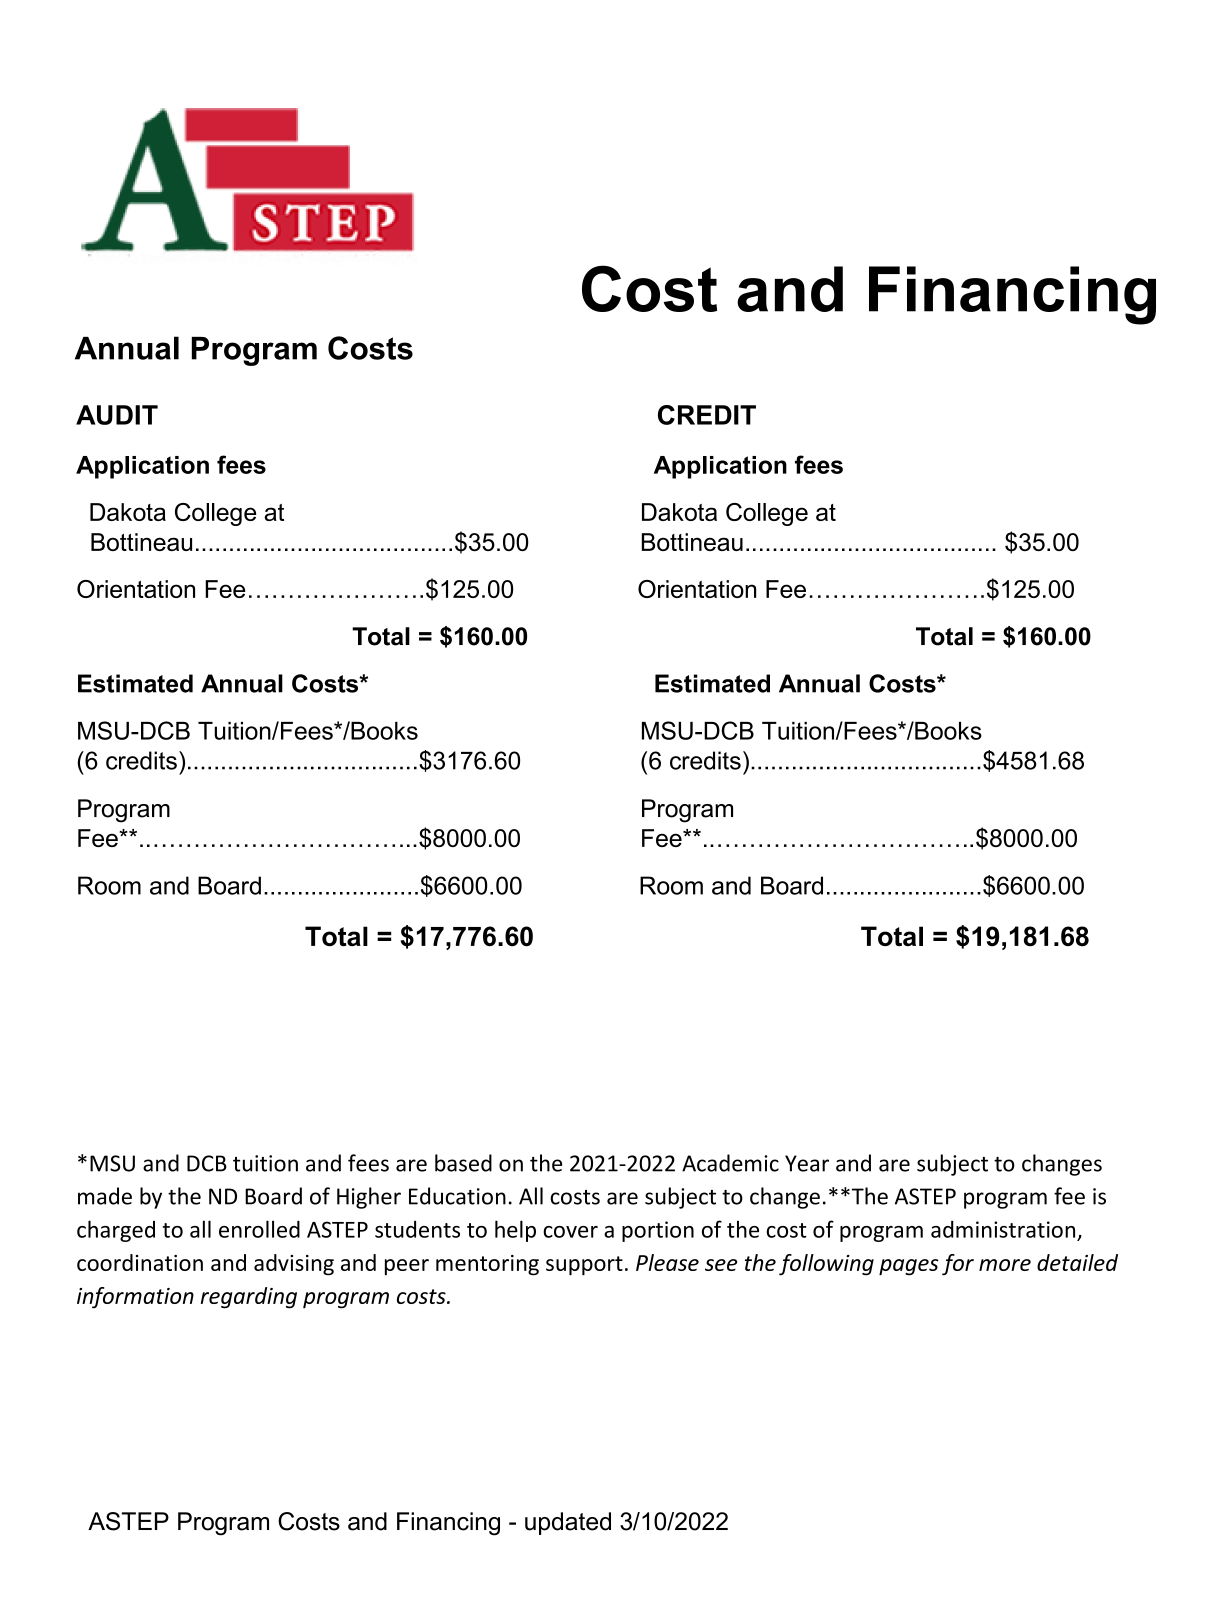 The image size is (1208, 1610). Describe the element at coordinates (259, 1229) in the screenshot. I see `enrolled` at that location.
